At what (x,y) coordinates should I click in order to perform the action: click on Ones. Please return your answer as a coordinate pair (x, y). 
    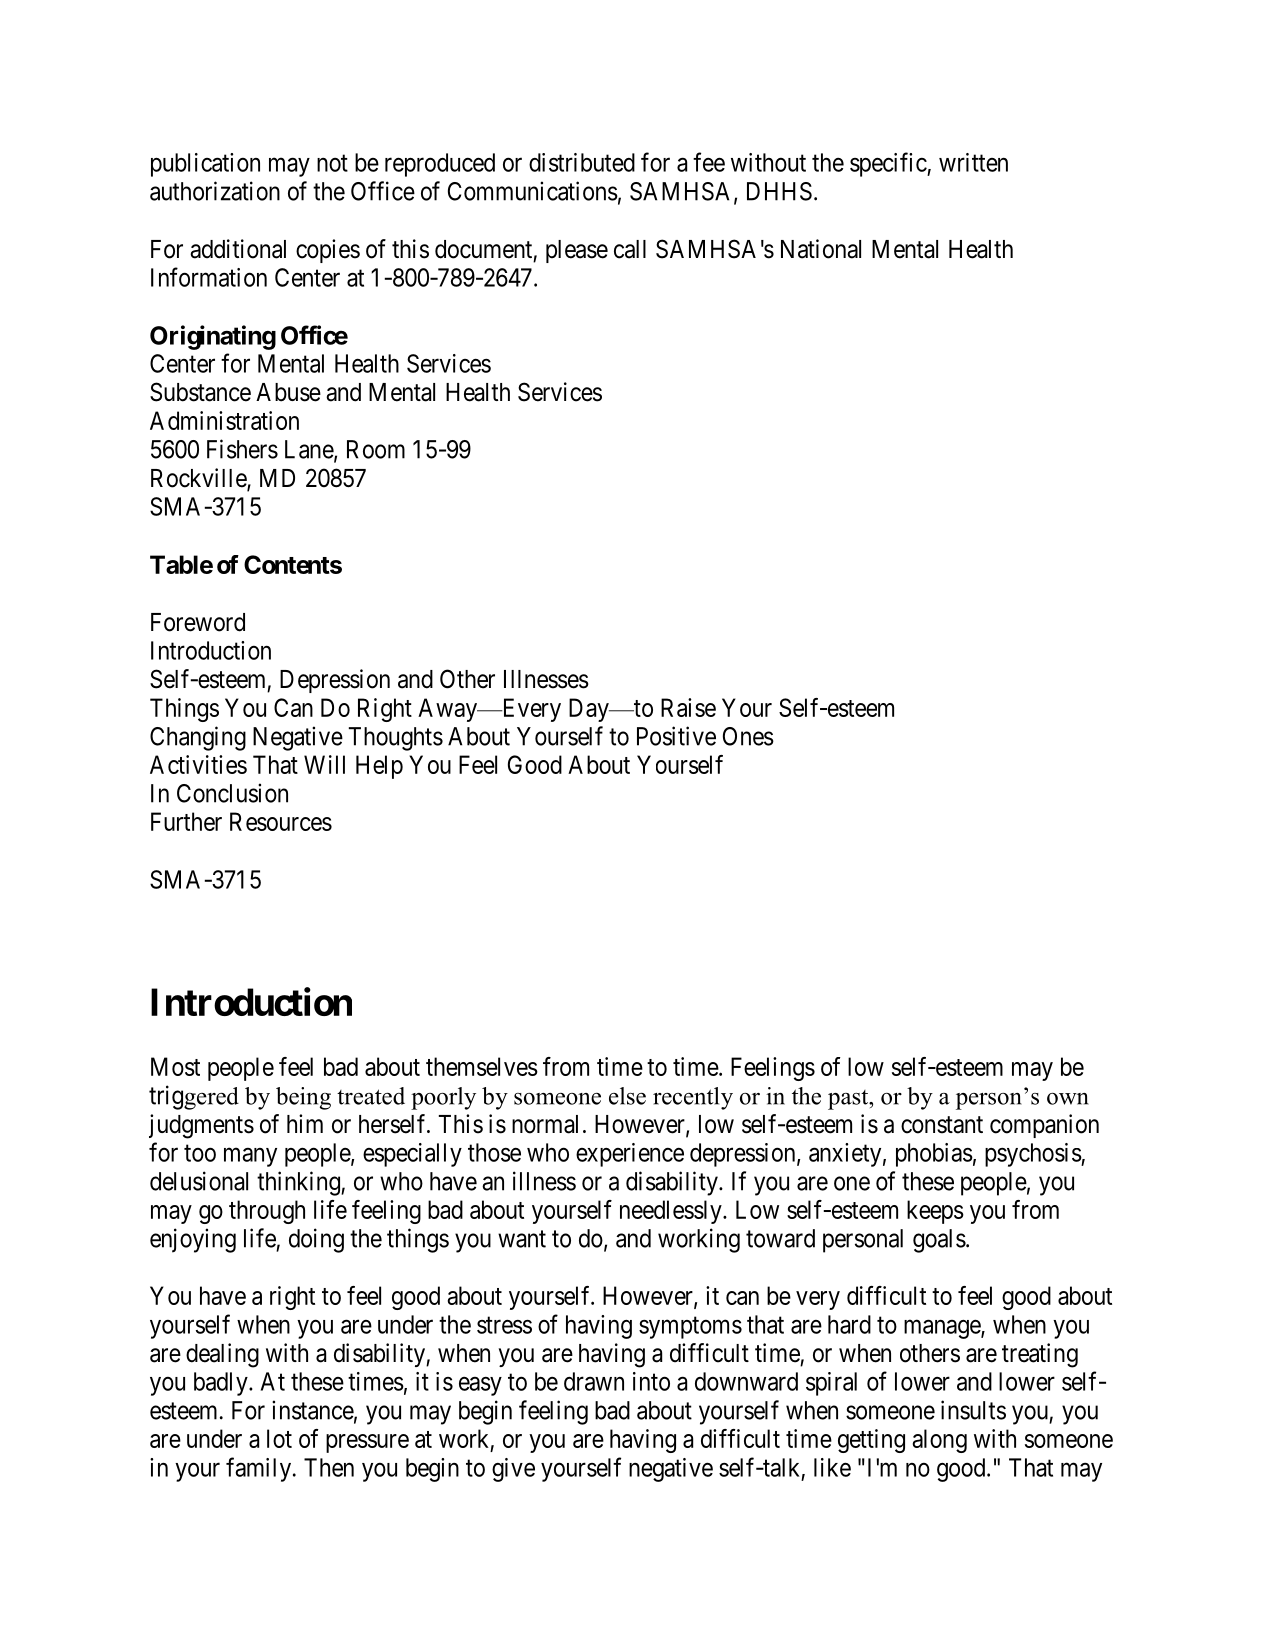
    Looking at the image, I should click on (748, 736).
